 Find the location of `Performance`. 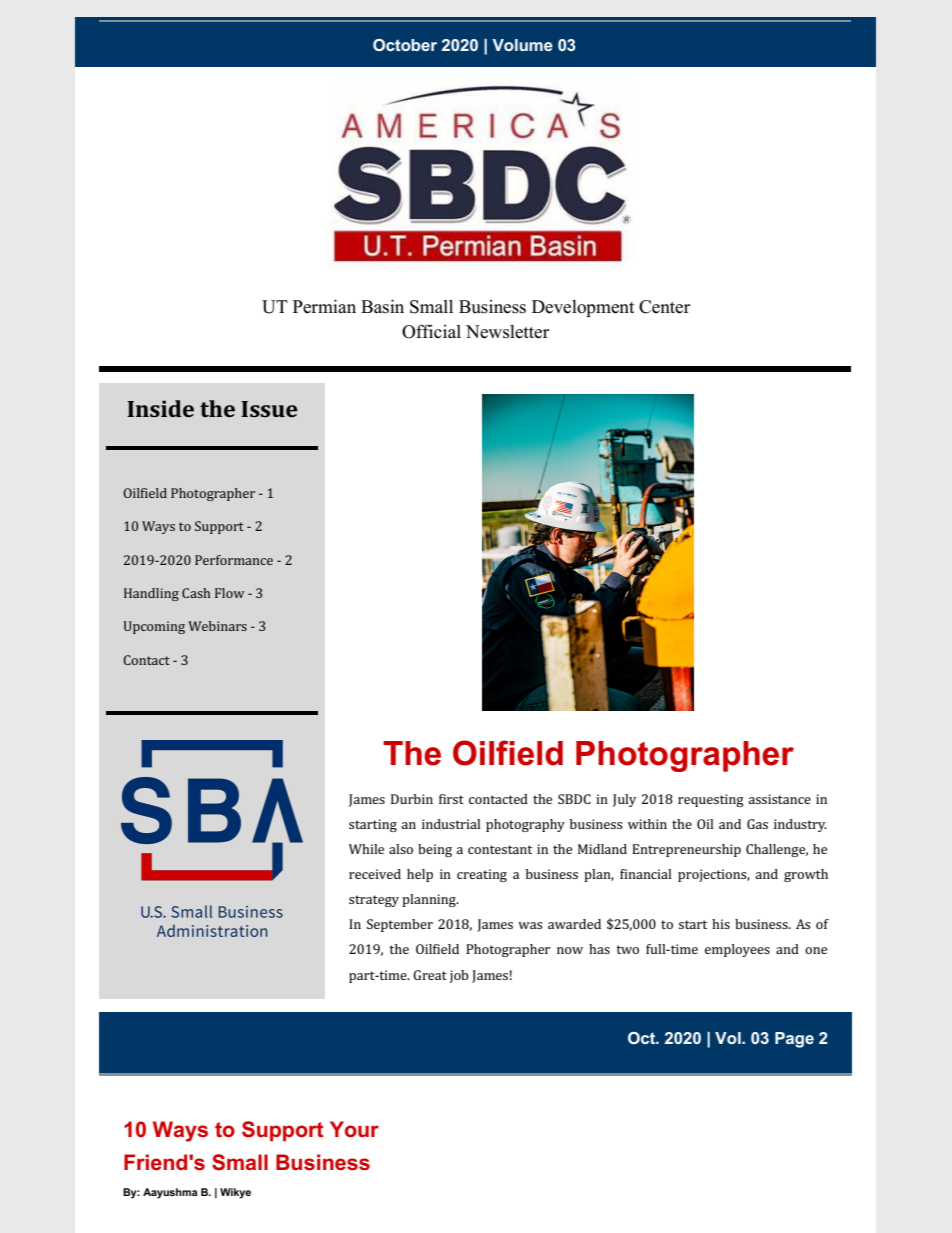

Performance is located at coordinates (234, 560).
